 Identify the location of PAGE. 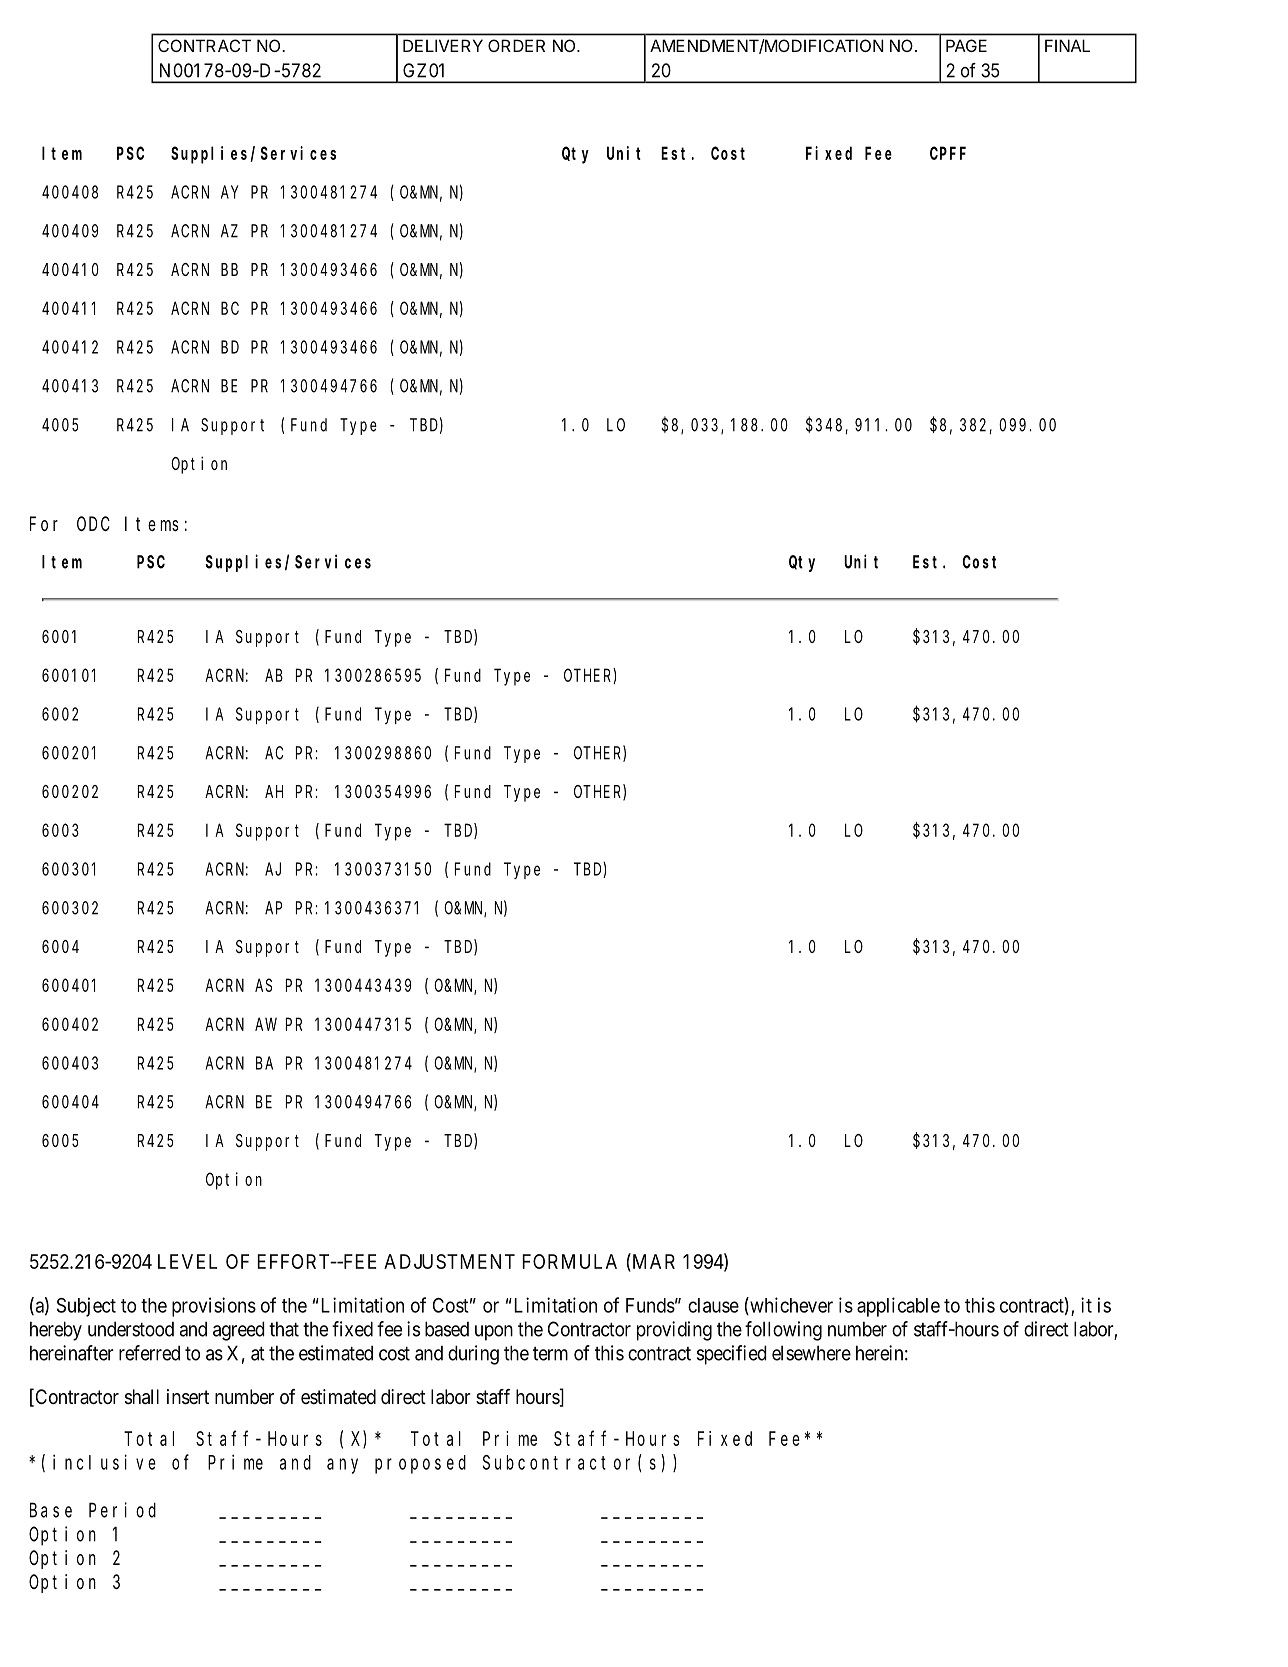
(966, 45).
